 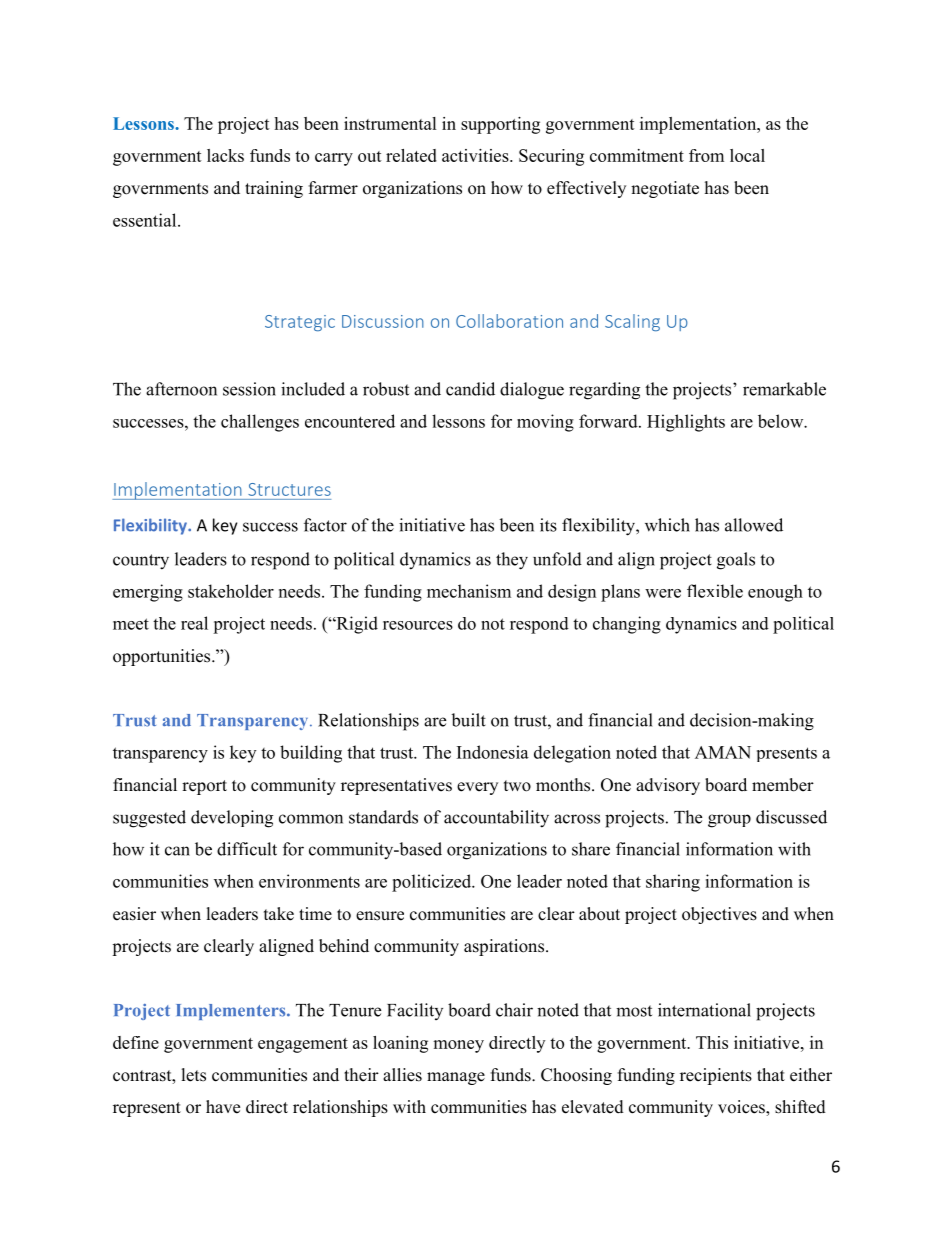 I want to click on manage, so click(x=456, y=1078).
